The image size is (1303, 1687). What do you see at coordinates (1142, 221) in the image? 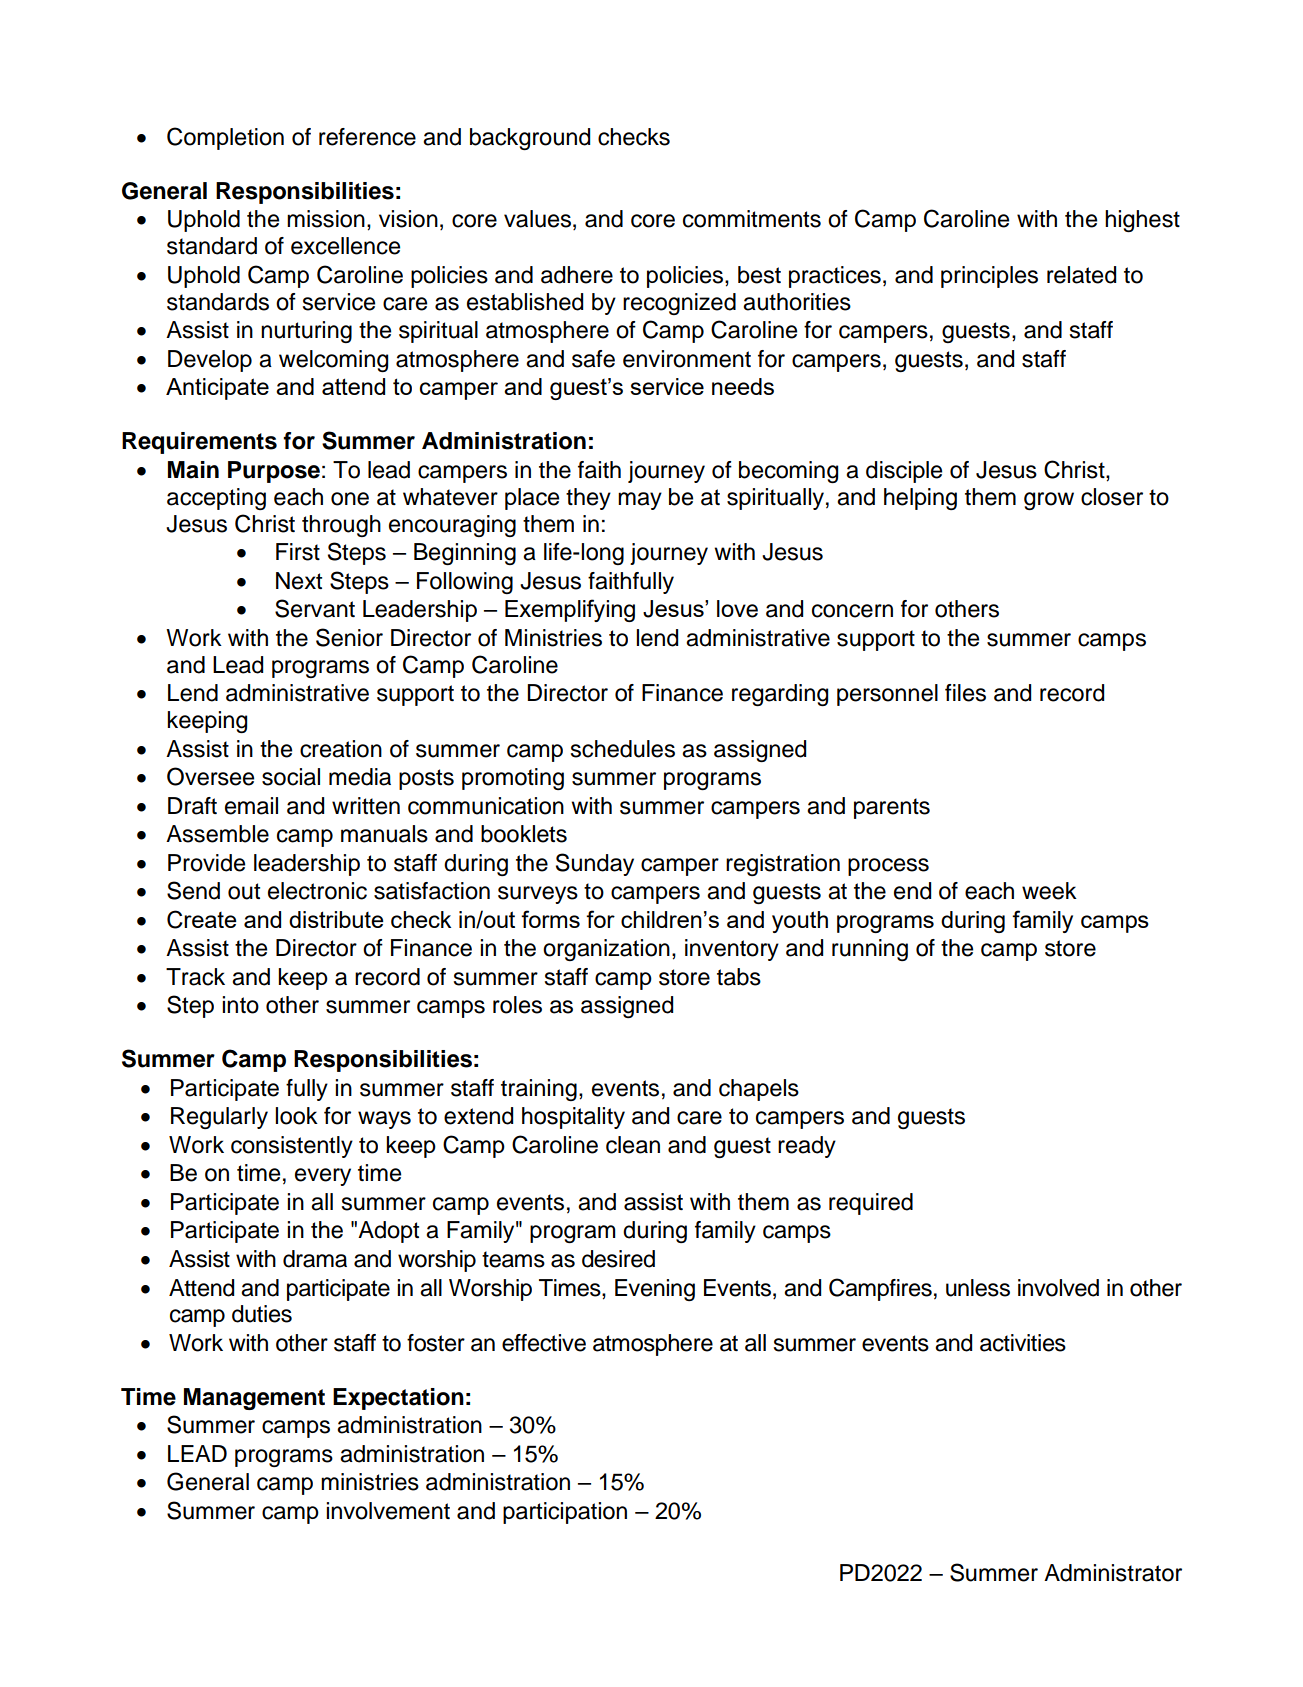
I see `highest` at bounding box center [1142, 221].
